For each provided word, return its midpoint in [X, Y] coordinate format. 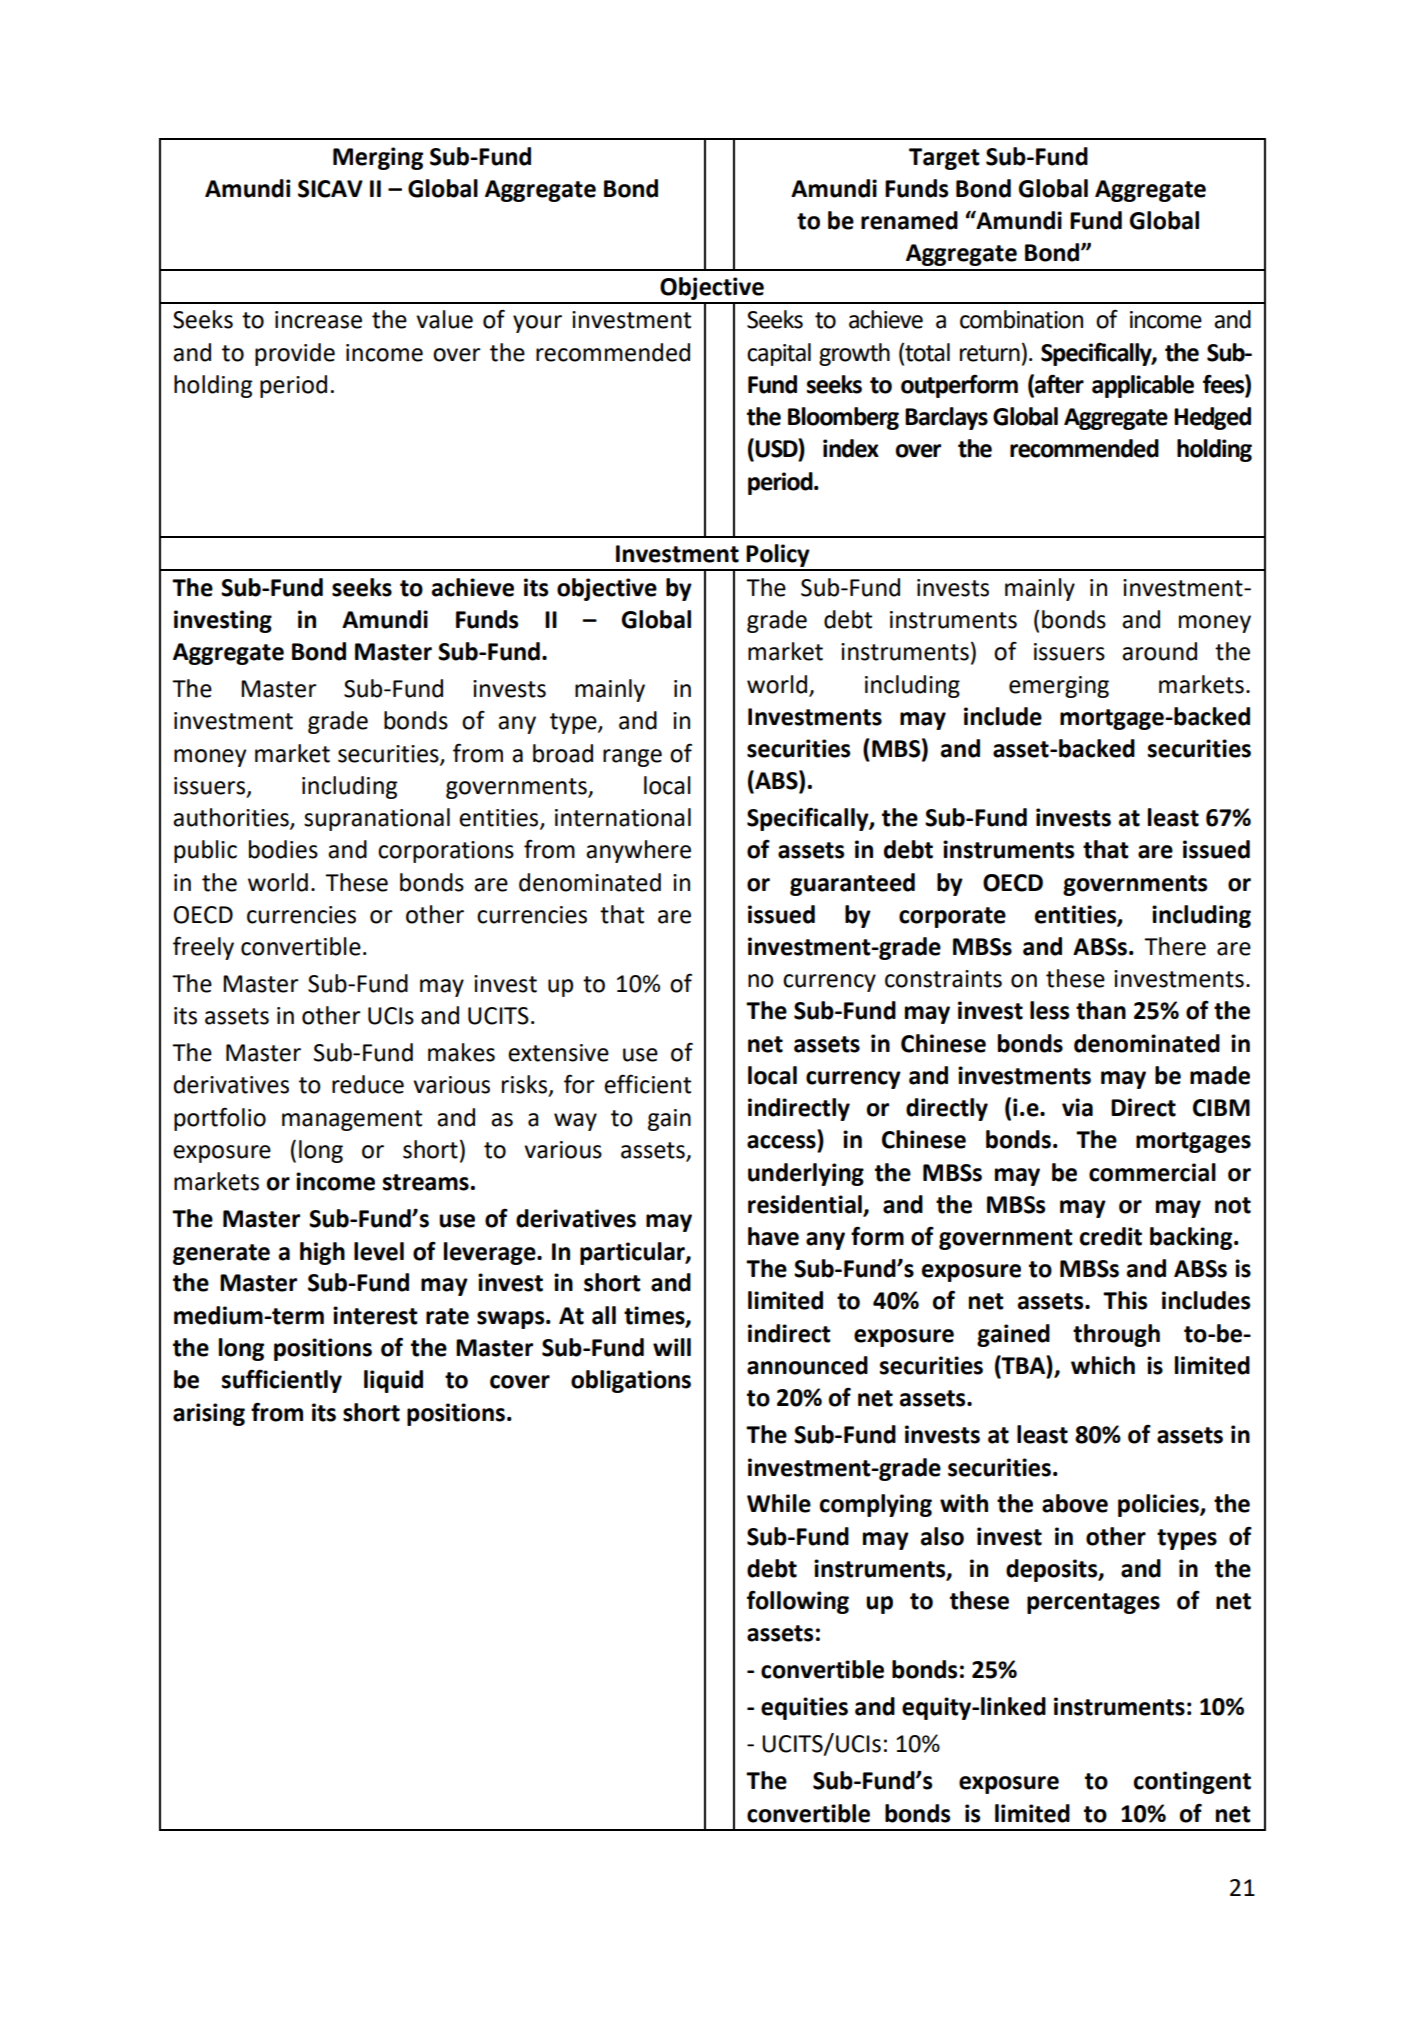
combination [1021, 319]
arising [209, 1414]
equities [804, 1708]
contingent [1192, 1782]
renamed [909, 220]
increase [318, 320]
